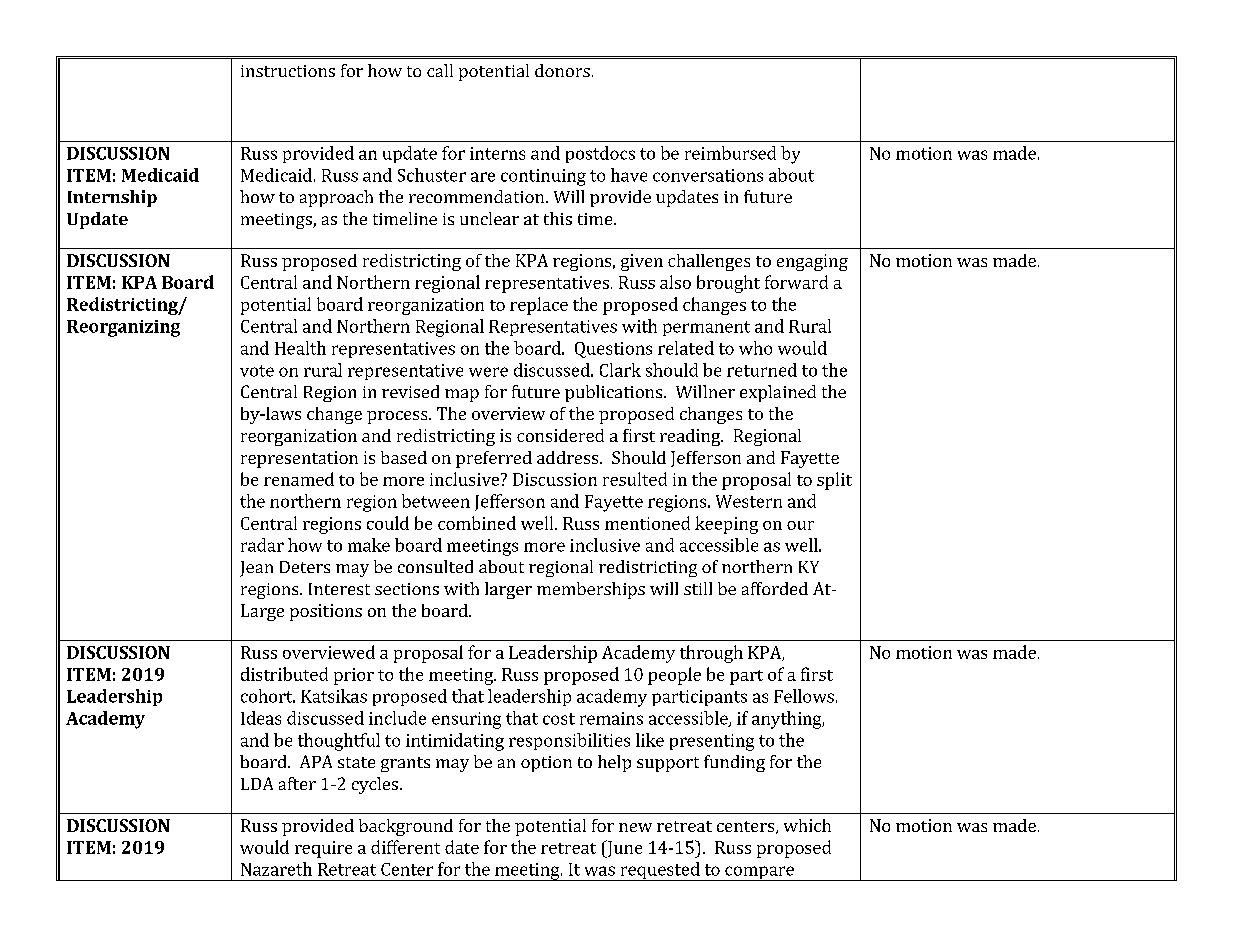  Describe the element at coordinates (749, 501) in the screenshot. I see `Western` at that location.
